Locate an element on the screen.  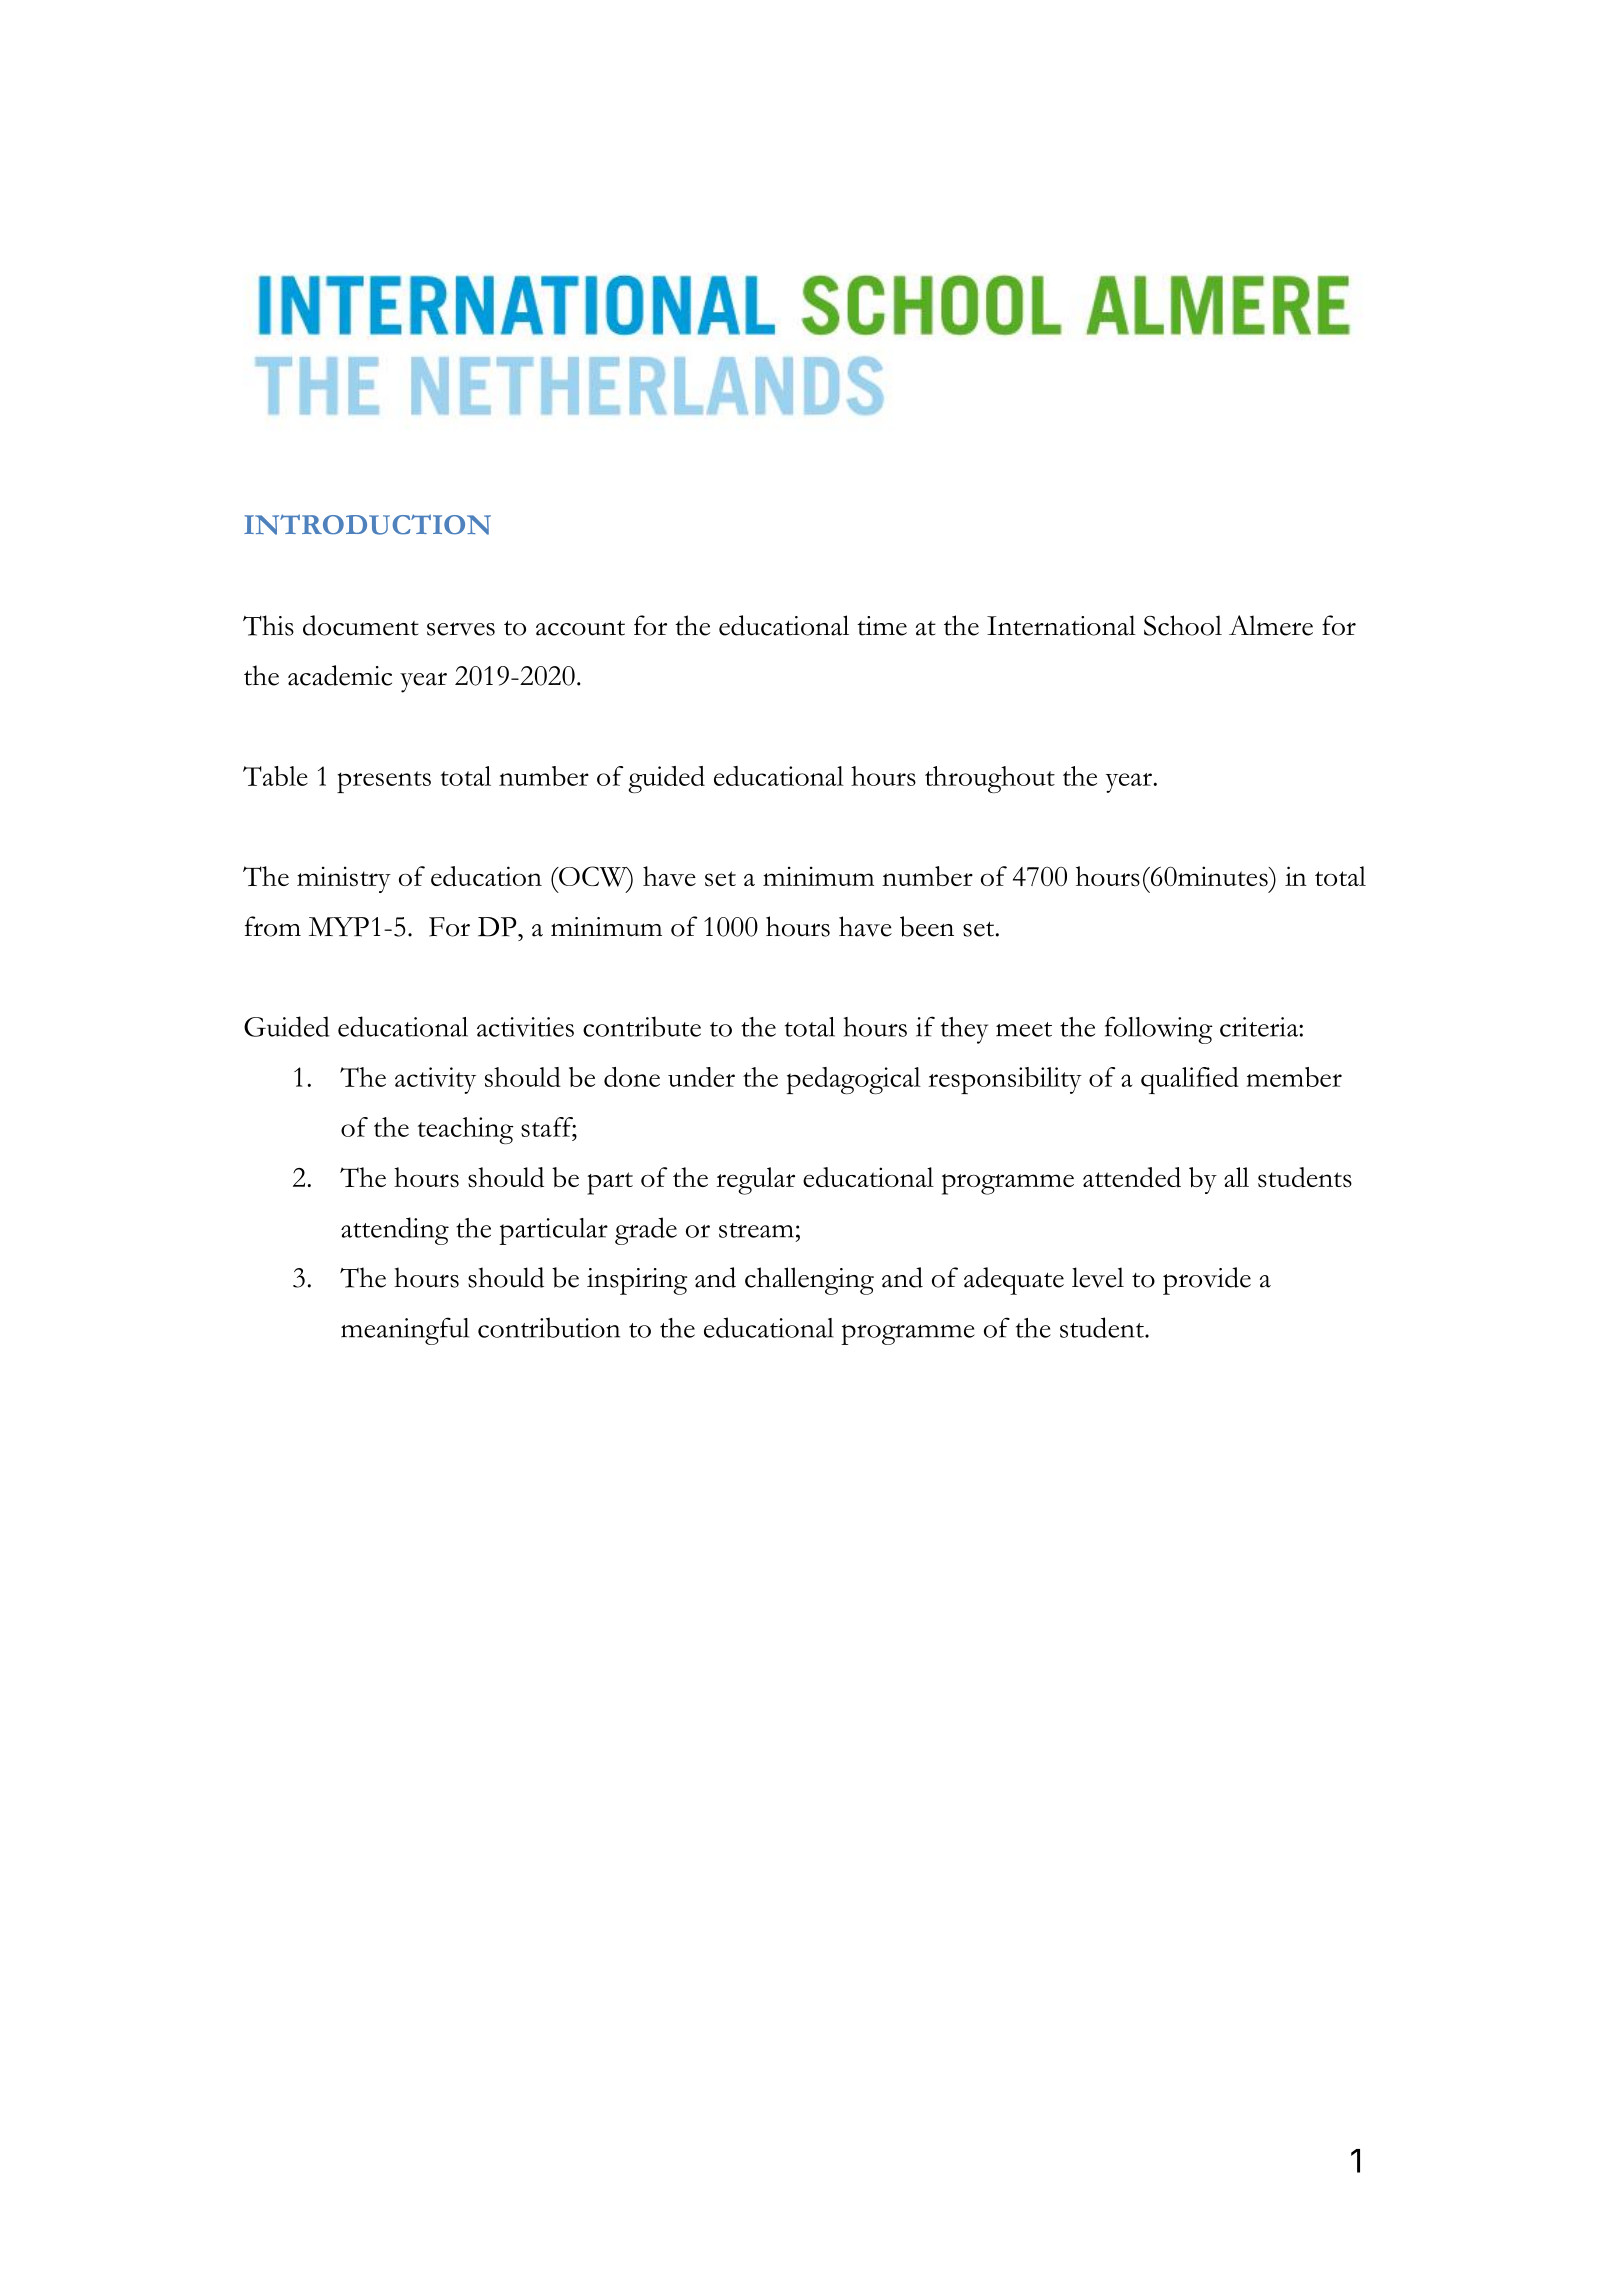
pedagogical is located at coordinates (854, 1080).
